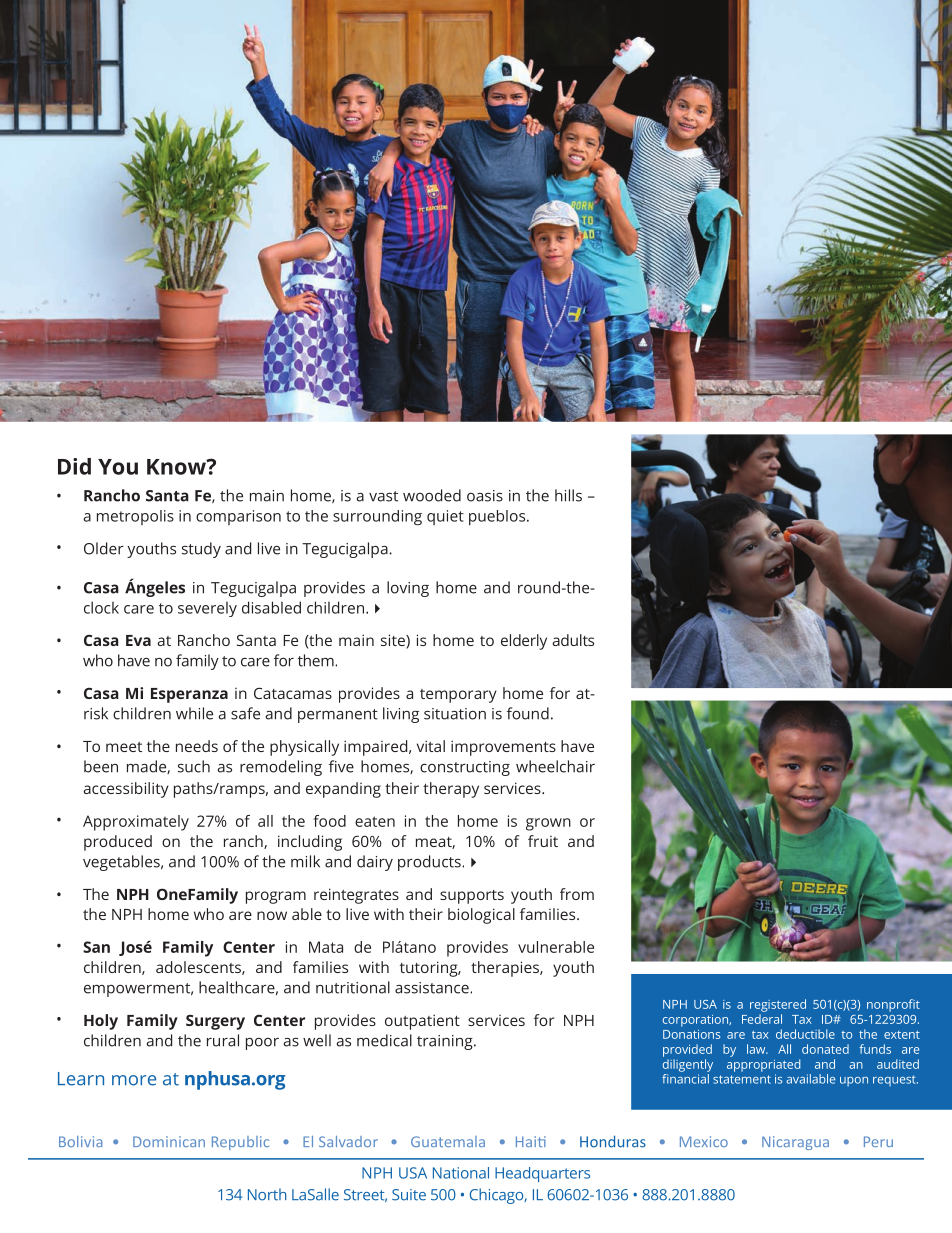 The height and width of the screenshot is (1233, 952). What do you see at coordinates (795, 1143) in the screenshot?
I see `Nicaragua` at bounding box center [795, 1143].
